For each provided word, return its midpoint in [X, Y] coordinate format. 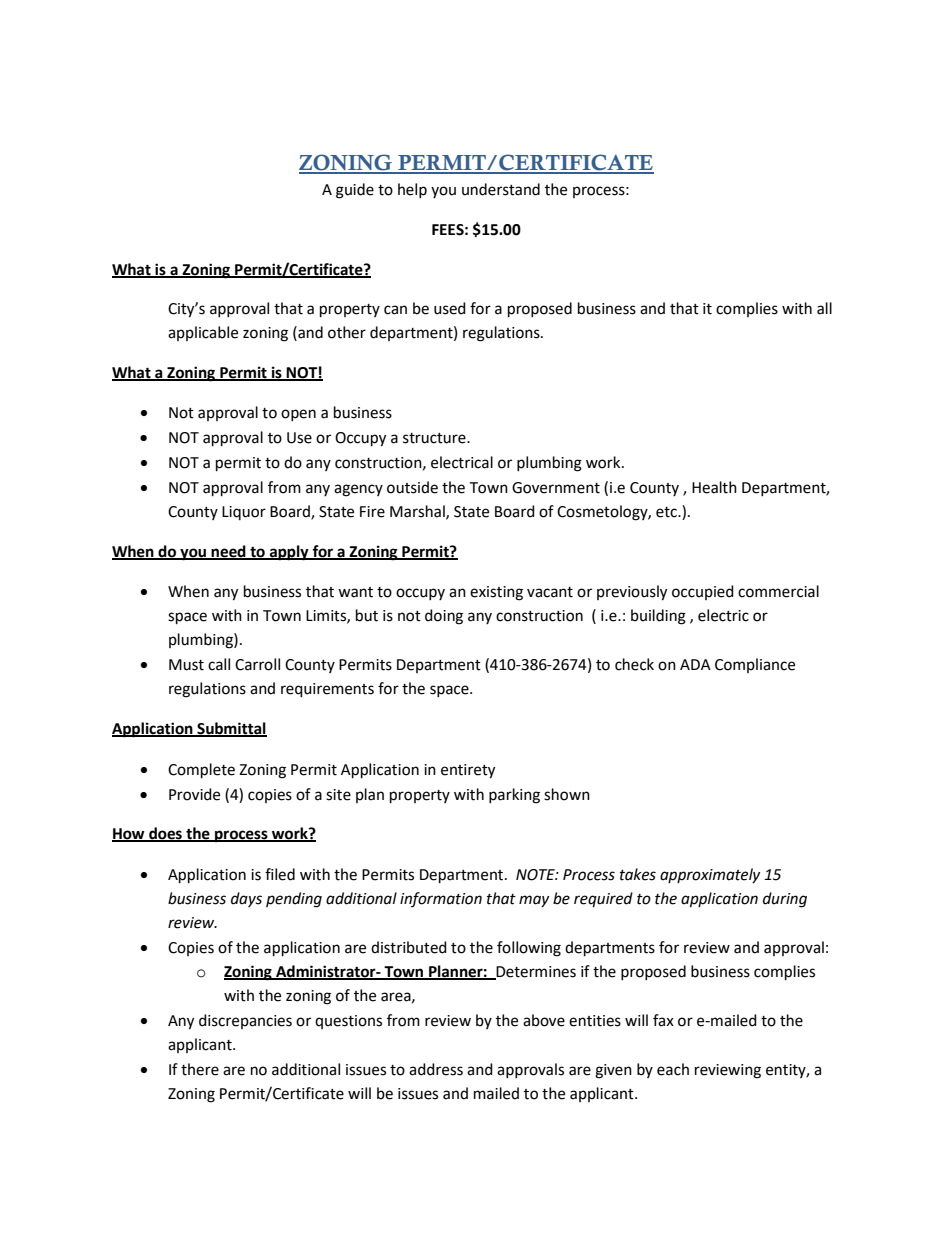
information [441, 899]
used [450, 308]
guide [355, 191]
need [229, 552]
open [298, 415]
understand [501, 189]
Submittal [231, 729]
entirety [468, 771]
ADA [695, 664]
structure [435, 438]
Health [714, 487]
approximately [710, 875]
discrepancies [245, 1021]
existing [496, 593]
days [246, 899]
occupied [703, 592]
